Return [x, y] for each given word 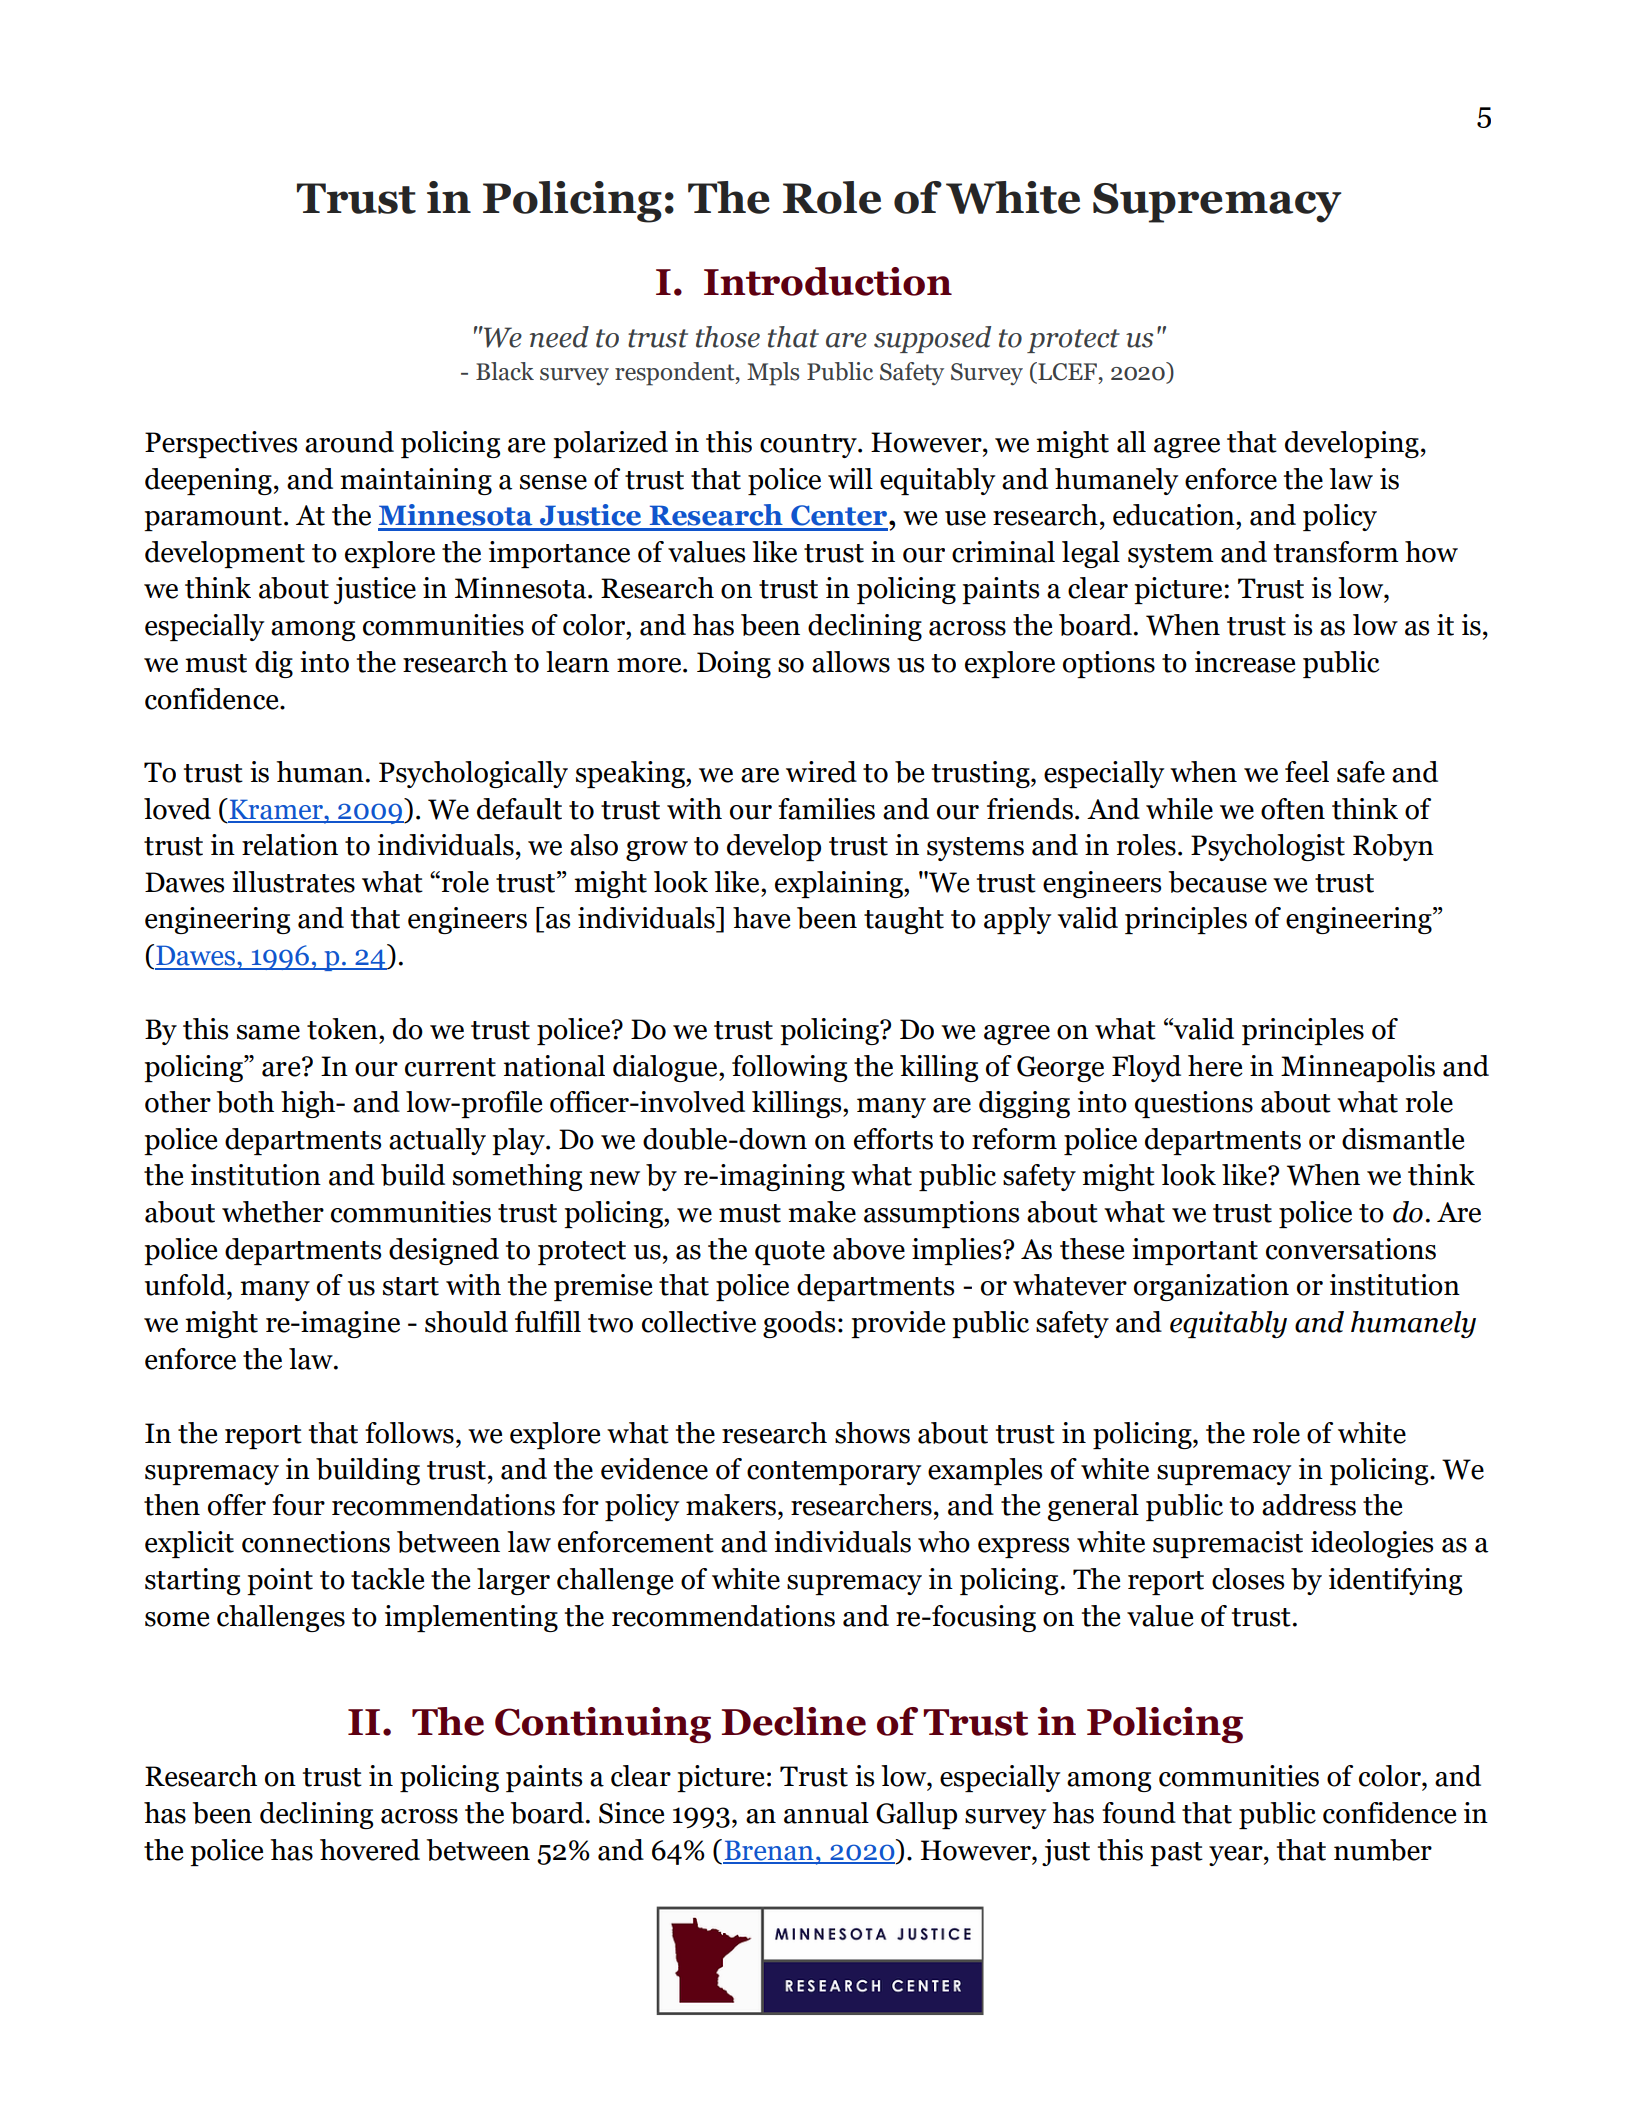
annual [826, 1813]
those [728, 337]
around [349, 442]
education [1175, 515]
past [1176, 1854]
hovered [370, 1850]
